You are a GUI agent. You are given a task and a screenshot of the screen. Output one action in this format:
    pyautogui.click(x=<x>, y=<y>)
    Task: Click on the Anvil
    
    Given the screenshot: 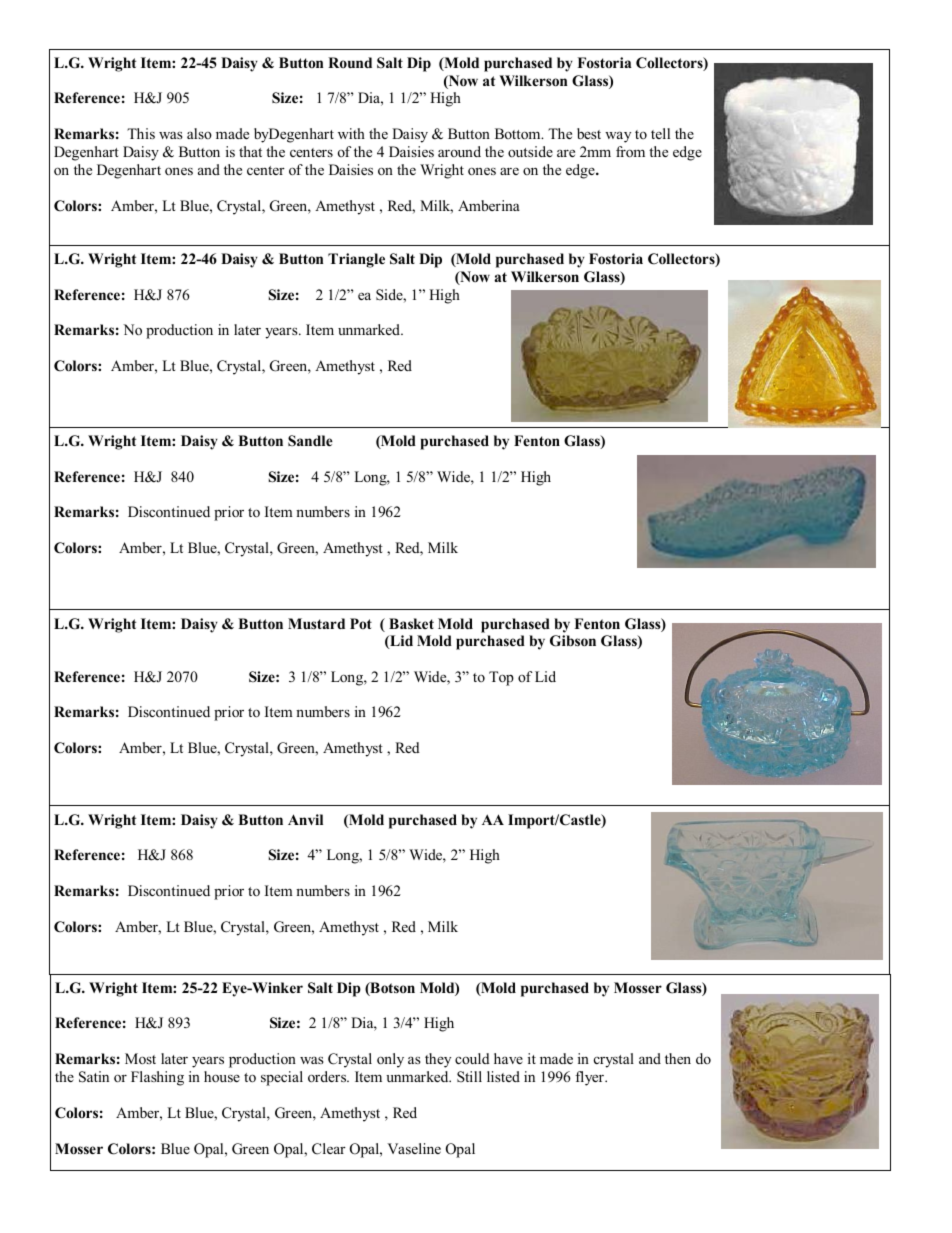 What is the action you would take?
    pyautogui.click(x=305, y=819)
